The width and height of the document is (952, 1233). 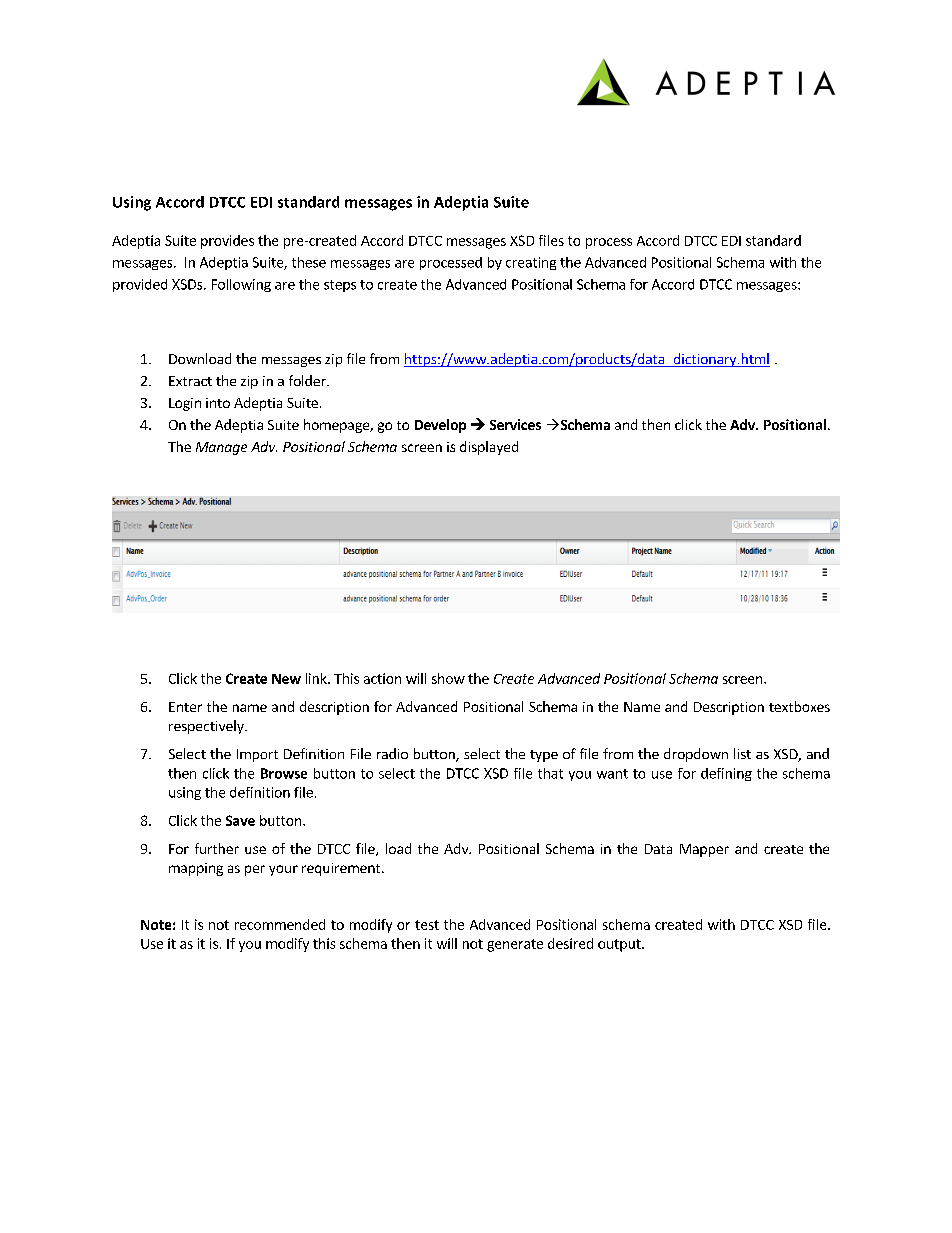 I want to click on textboxes, so click(x=799, y=706).
